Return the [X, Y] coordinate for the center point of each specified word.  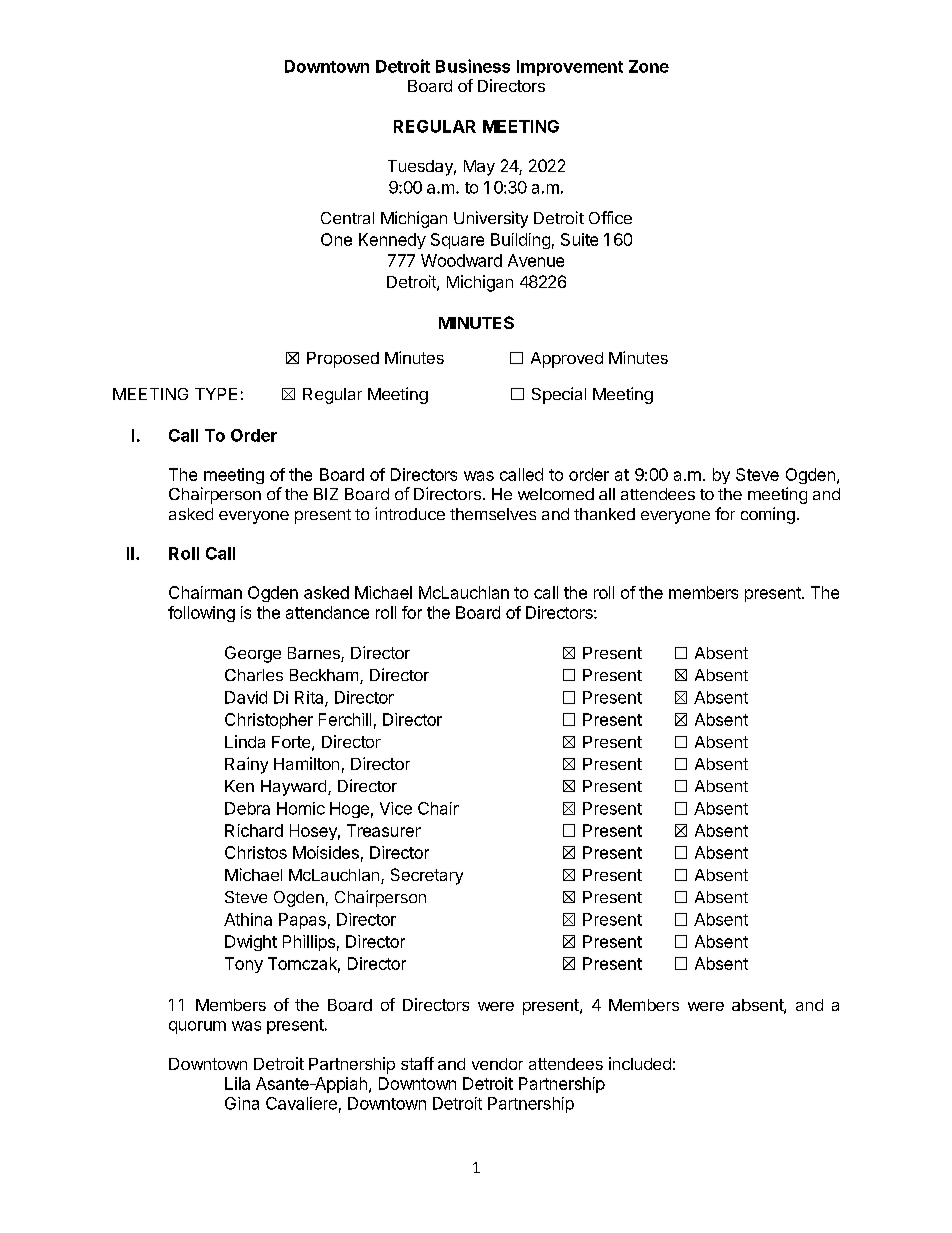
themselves [493, 514]
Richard [254, 830]
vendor [497, 1064]
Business [473, 66]
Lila [237, 1083]
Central [347, 218]
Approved [567, 360]
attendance [327, 612]
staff [417, 1063]
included [640, 1063]
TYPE [216, 394]
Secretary [427, 876]
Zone [649, 66]
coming [768, 515]
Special [559, 395]
